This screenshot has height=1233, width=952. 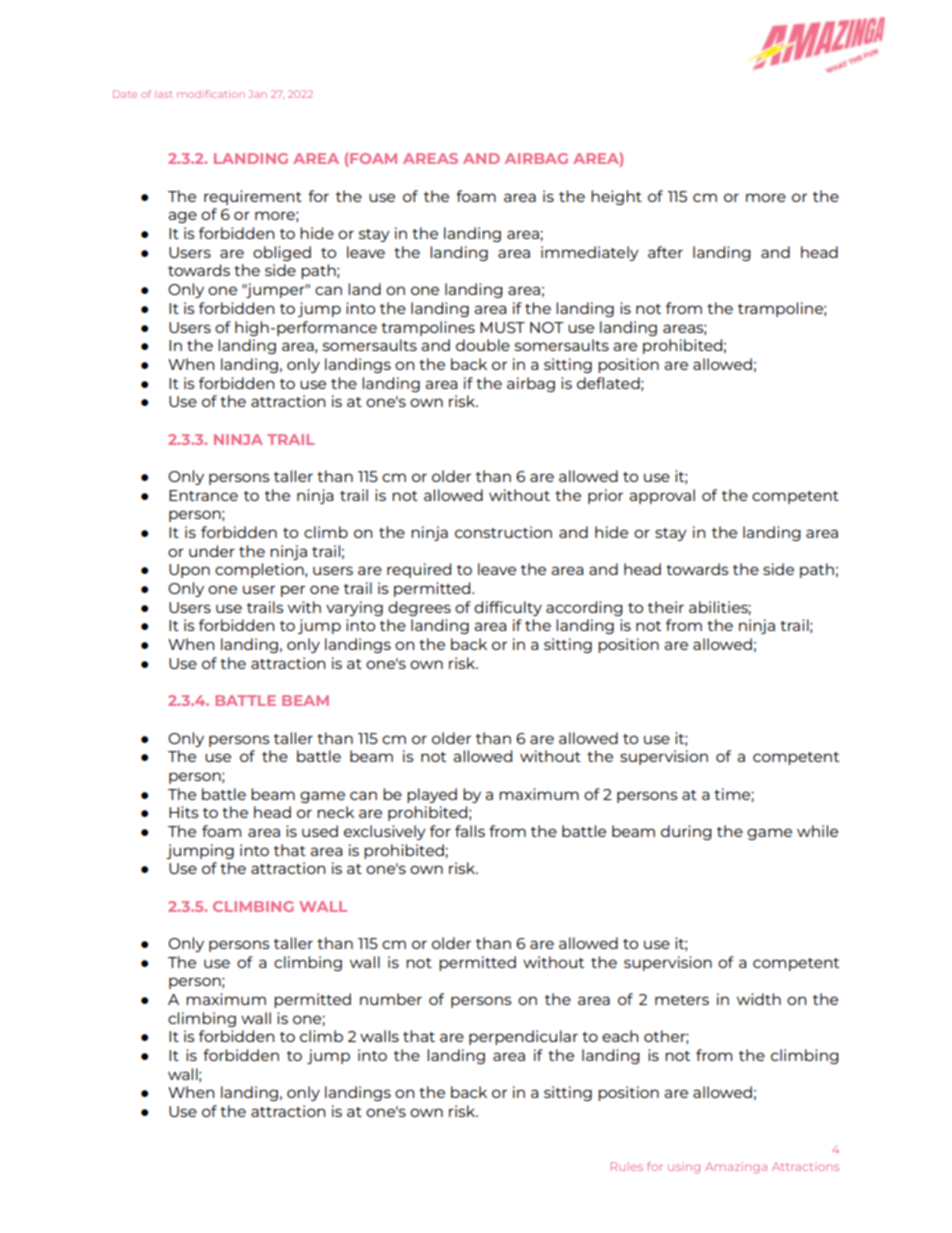 What do you see at coordinates (164, 94) in the screenshot?
I see `last` at bounding box center [164, 94].
